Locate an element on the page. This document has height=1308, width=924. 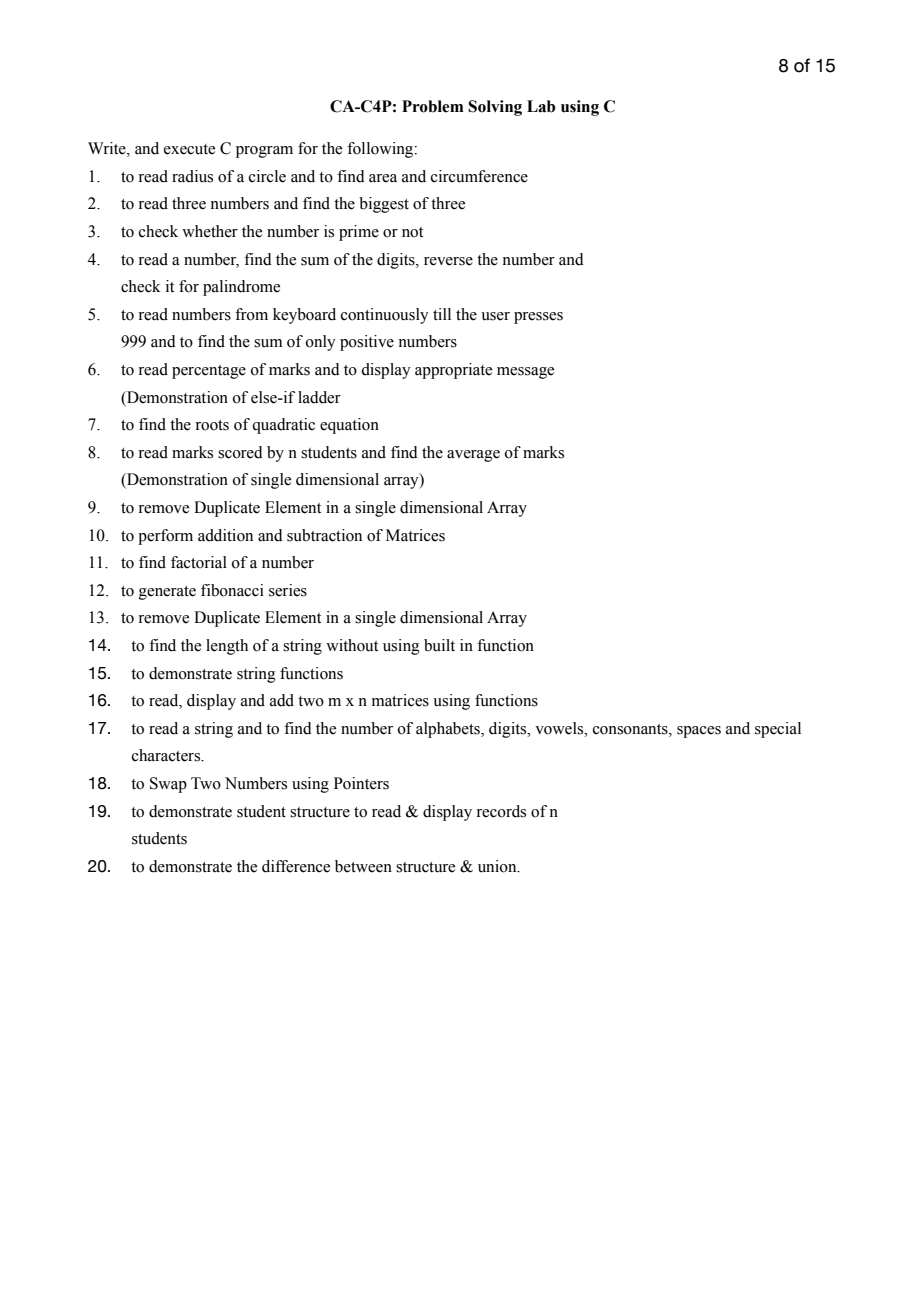
scored is located at coordinates (240, 452).
